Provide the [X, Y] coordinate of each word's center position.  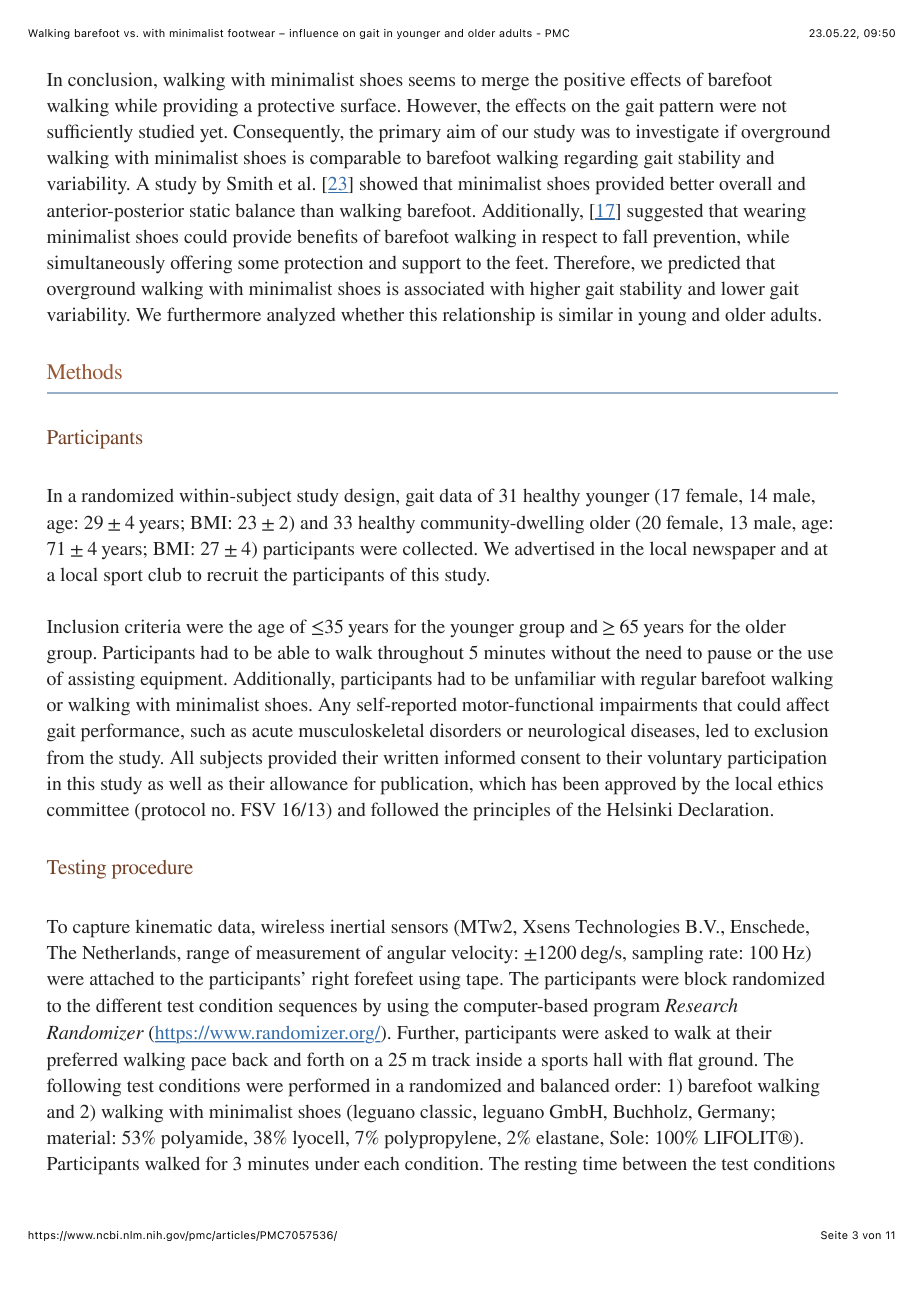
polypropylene [442, 1140]
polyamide [203, 1139]
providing [200, 107]
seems [432, 81]
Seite [834, 1235]
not [774, 106]
